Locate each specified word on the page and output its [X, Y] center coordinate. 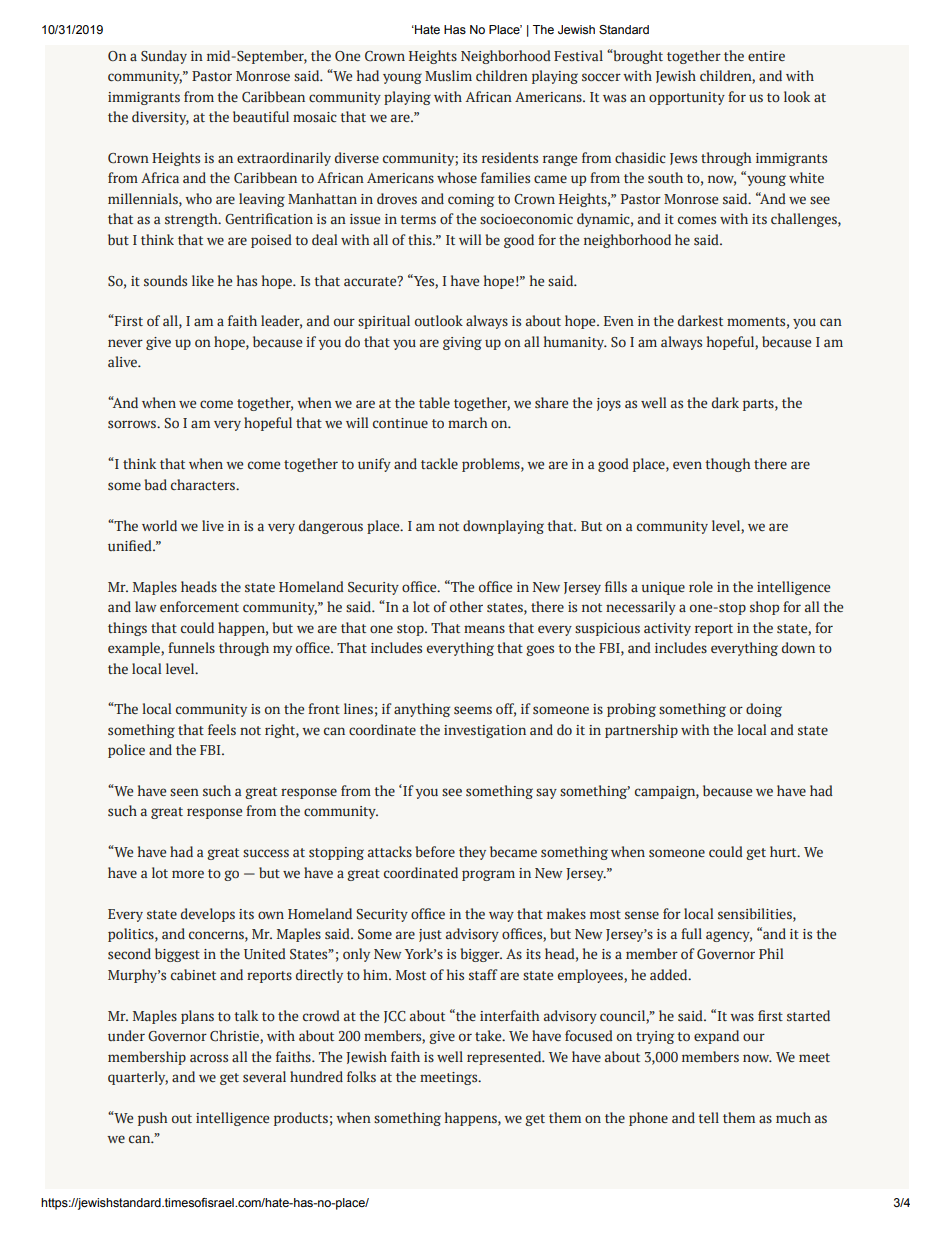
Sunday [164, 57]
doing [764, 710]
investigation [485, 731]
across [209, 1058]
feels [222, 729]
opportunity [687, 98]
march [467, 422]
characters [204, 484]
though [727, 465]
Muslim [448, 75]
